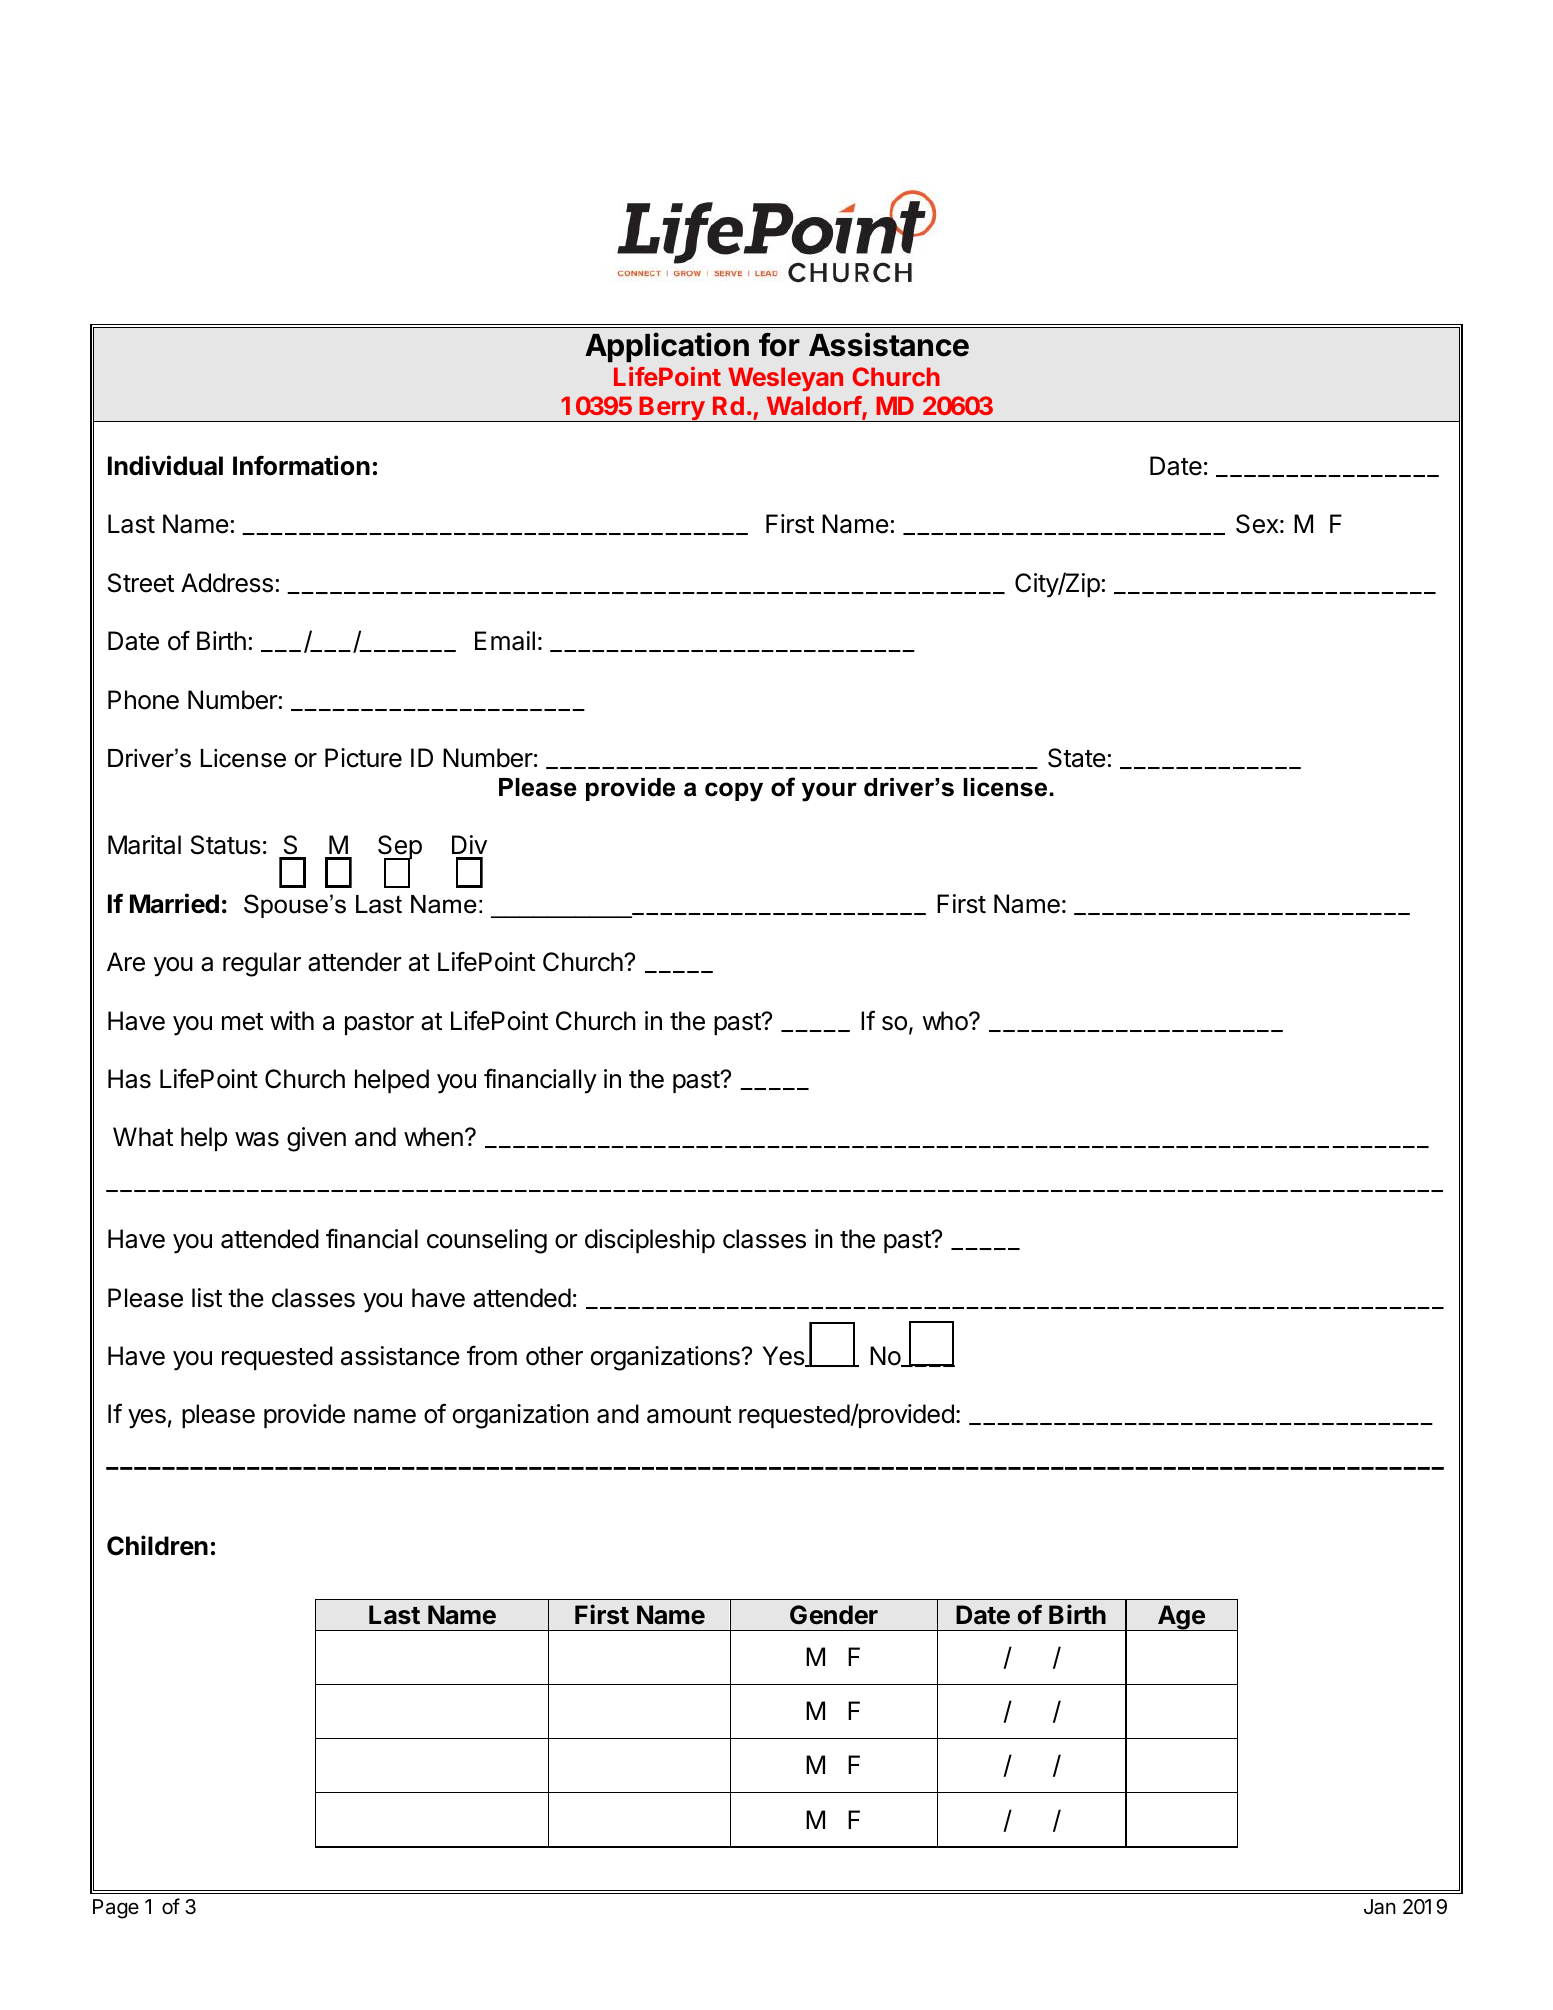 The height and width of the image is (2010, 1553). Describe the element at coordinates (785, 379) in the image. I see `Wesleyan` at that location.
